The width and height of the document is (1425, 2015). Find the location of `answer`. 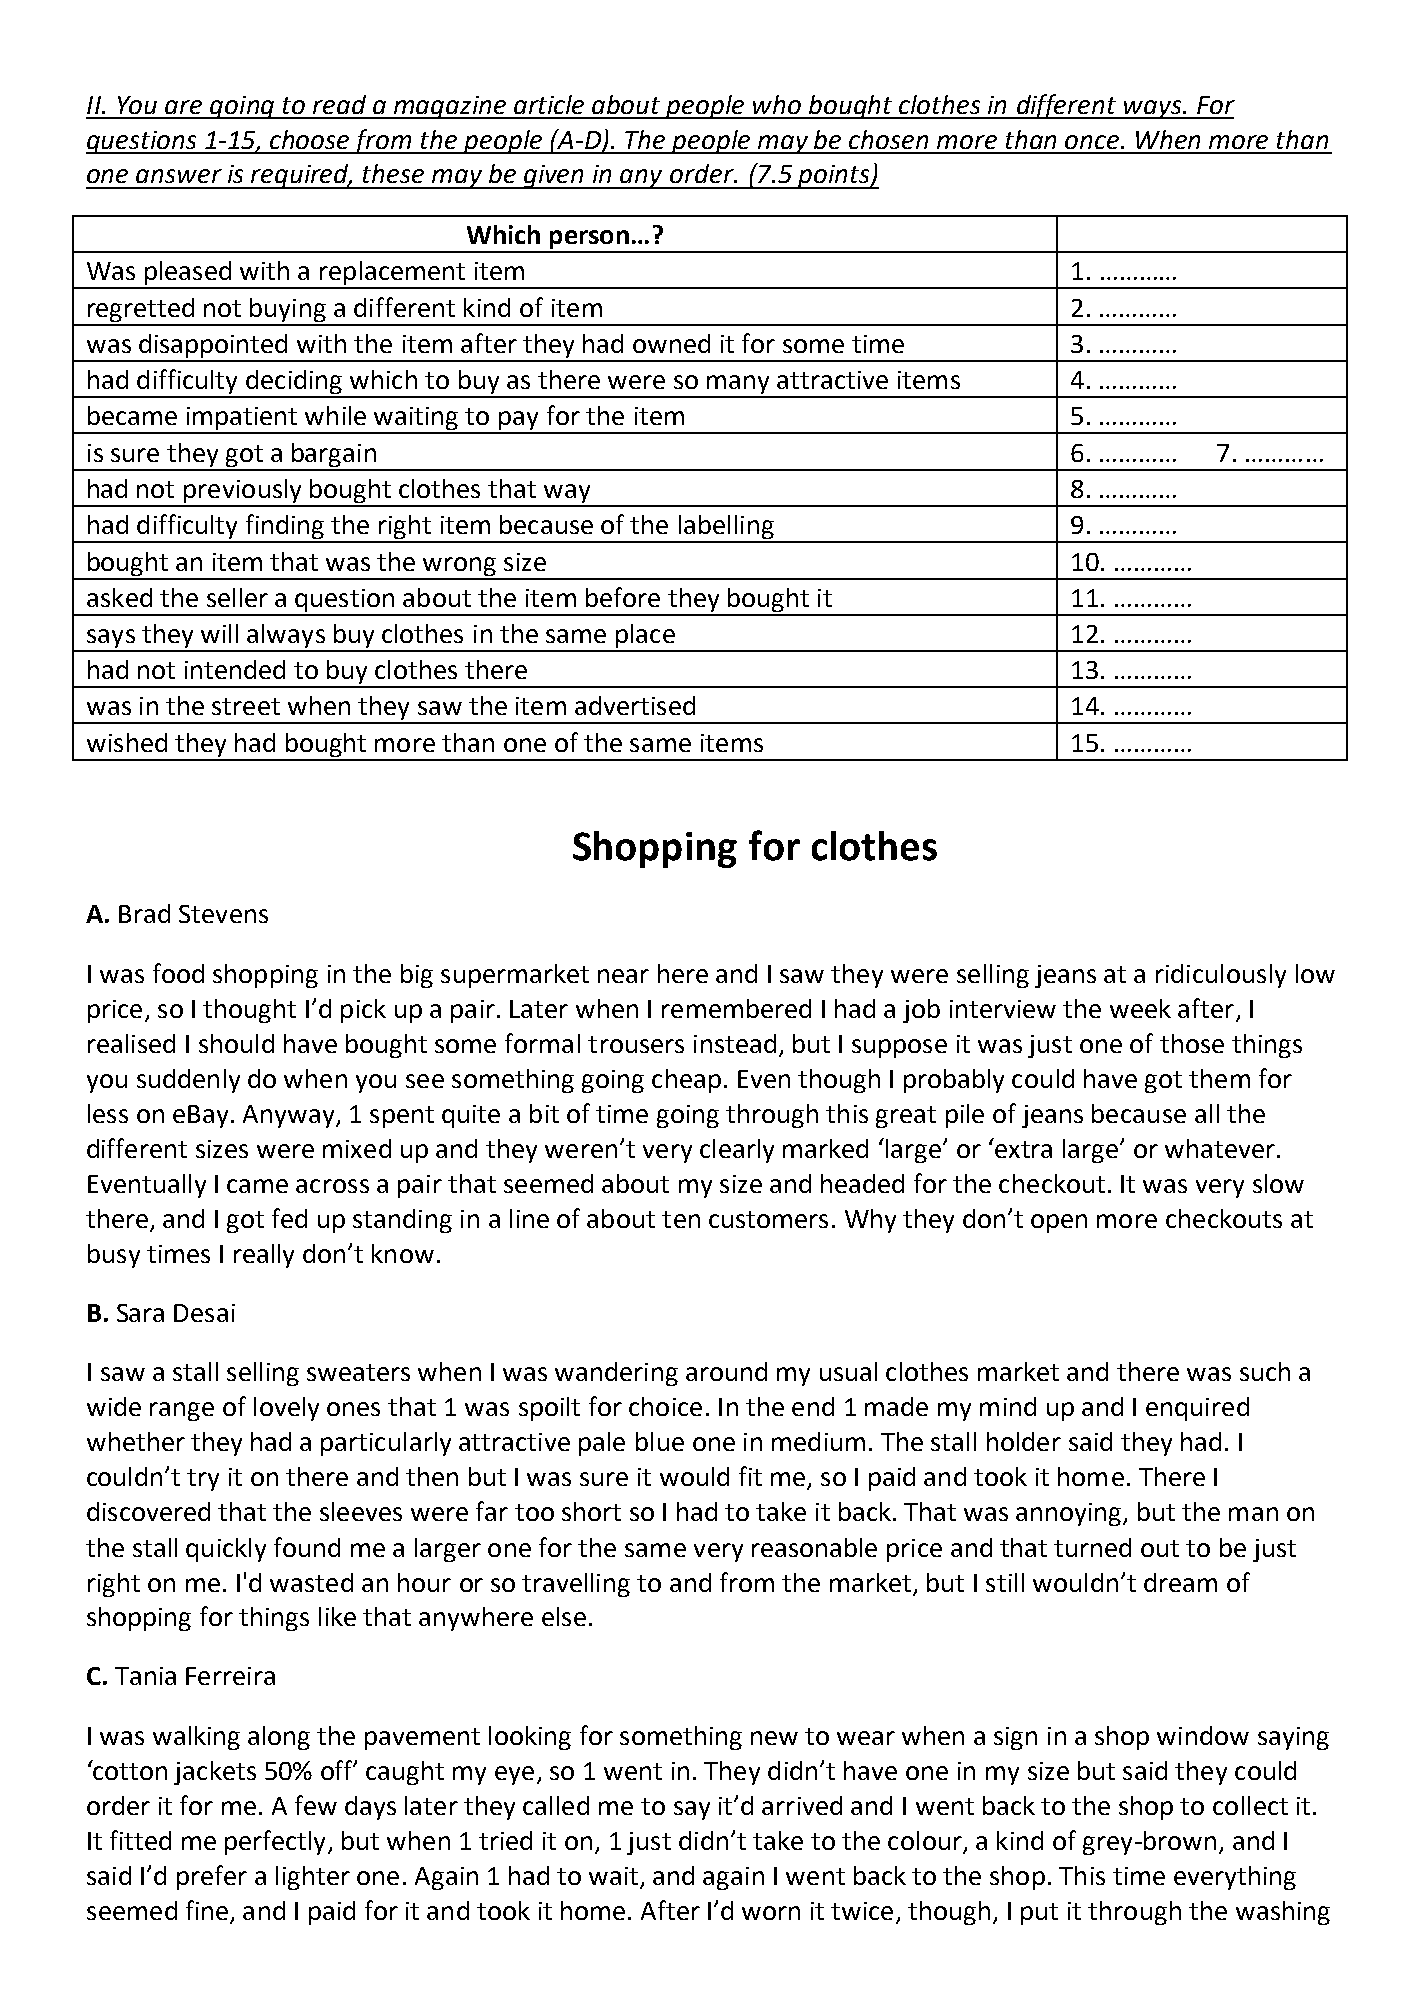

answer is located at coordinates (179, 176).
